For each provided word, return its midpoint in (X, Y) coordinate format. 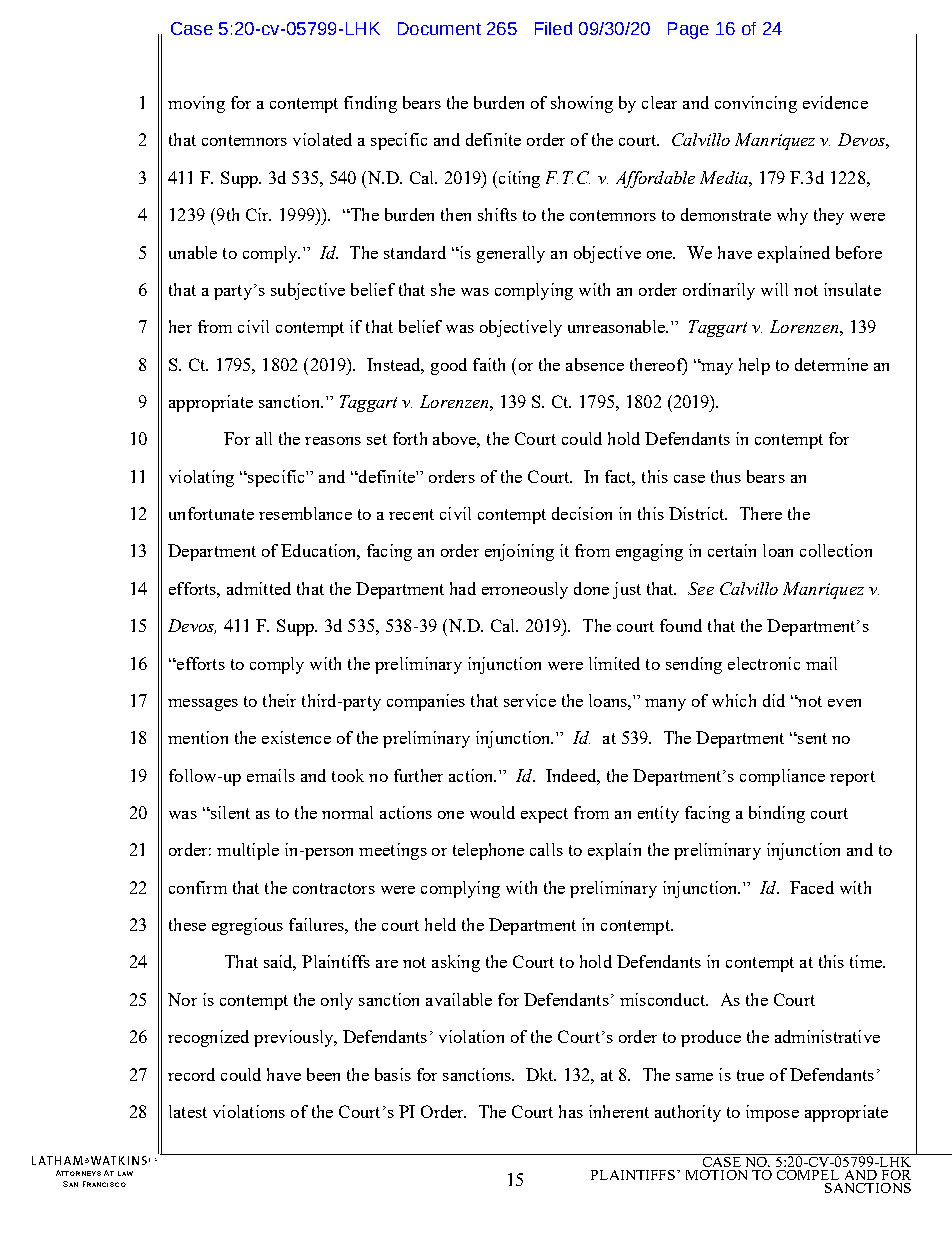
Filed (553, 28)
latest (188, 1111)
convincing (756, 104)
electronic (764, 663)
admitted (259, 588)
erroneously (525, 590)
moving (196, 104)
